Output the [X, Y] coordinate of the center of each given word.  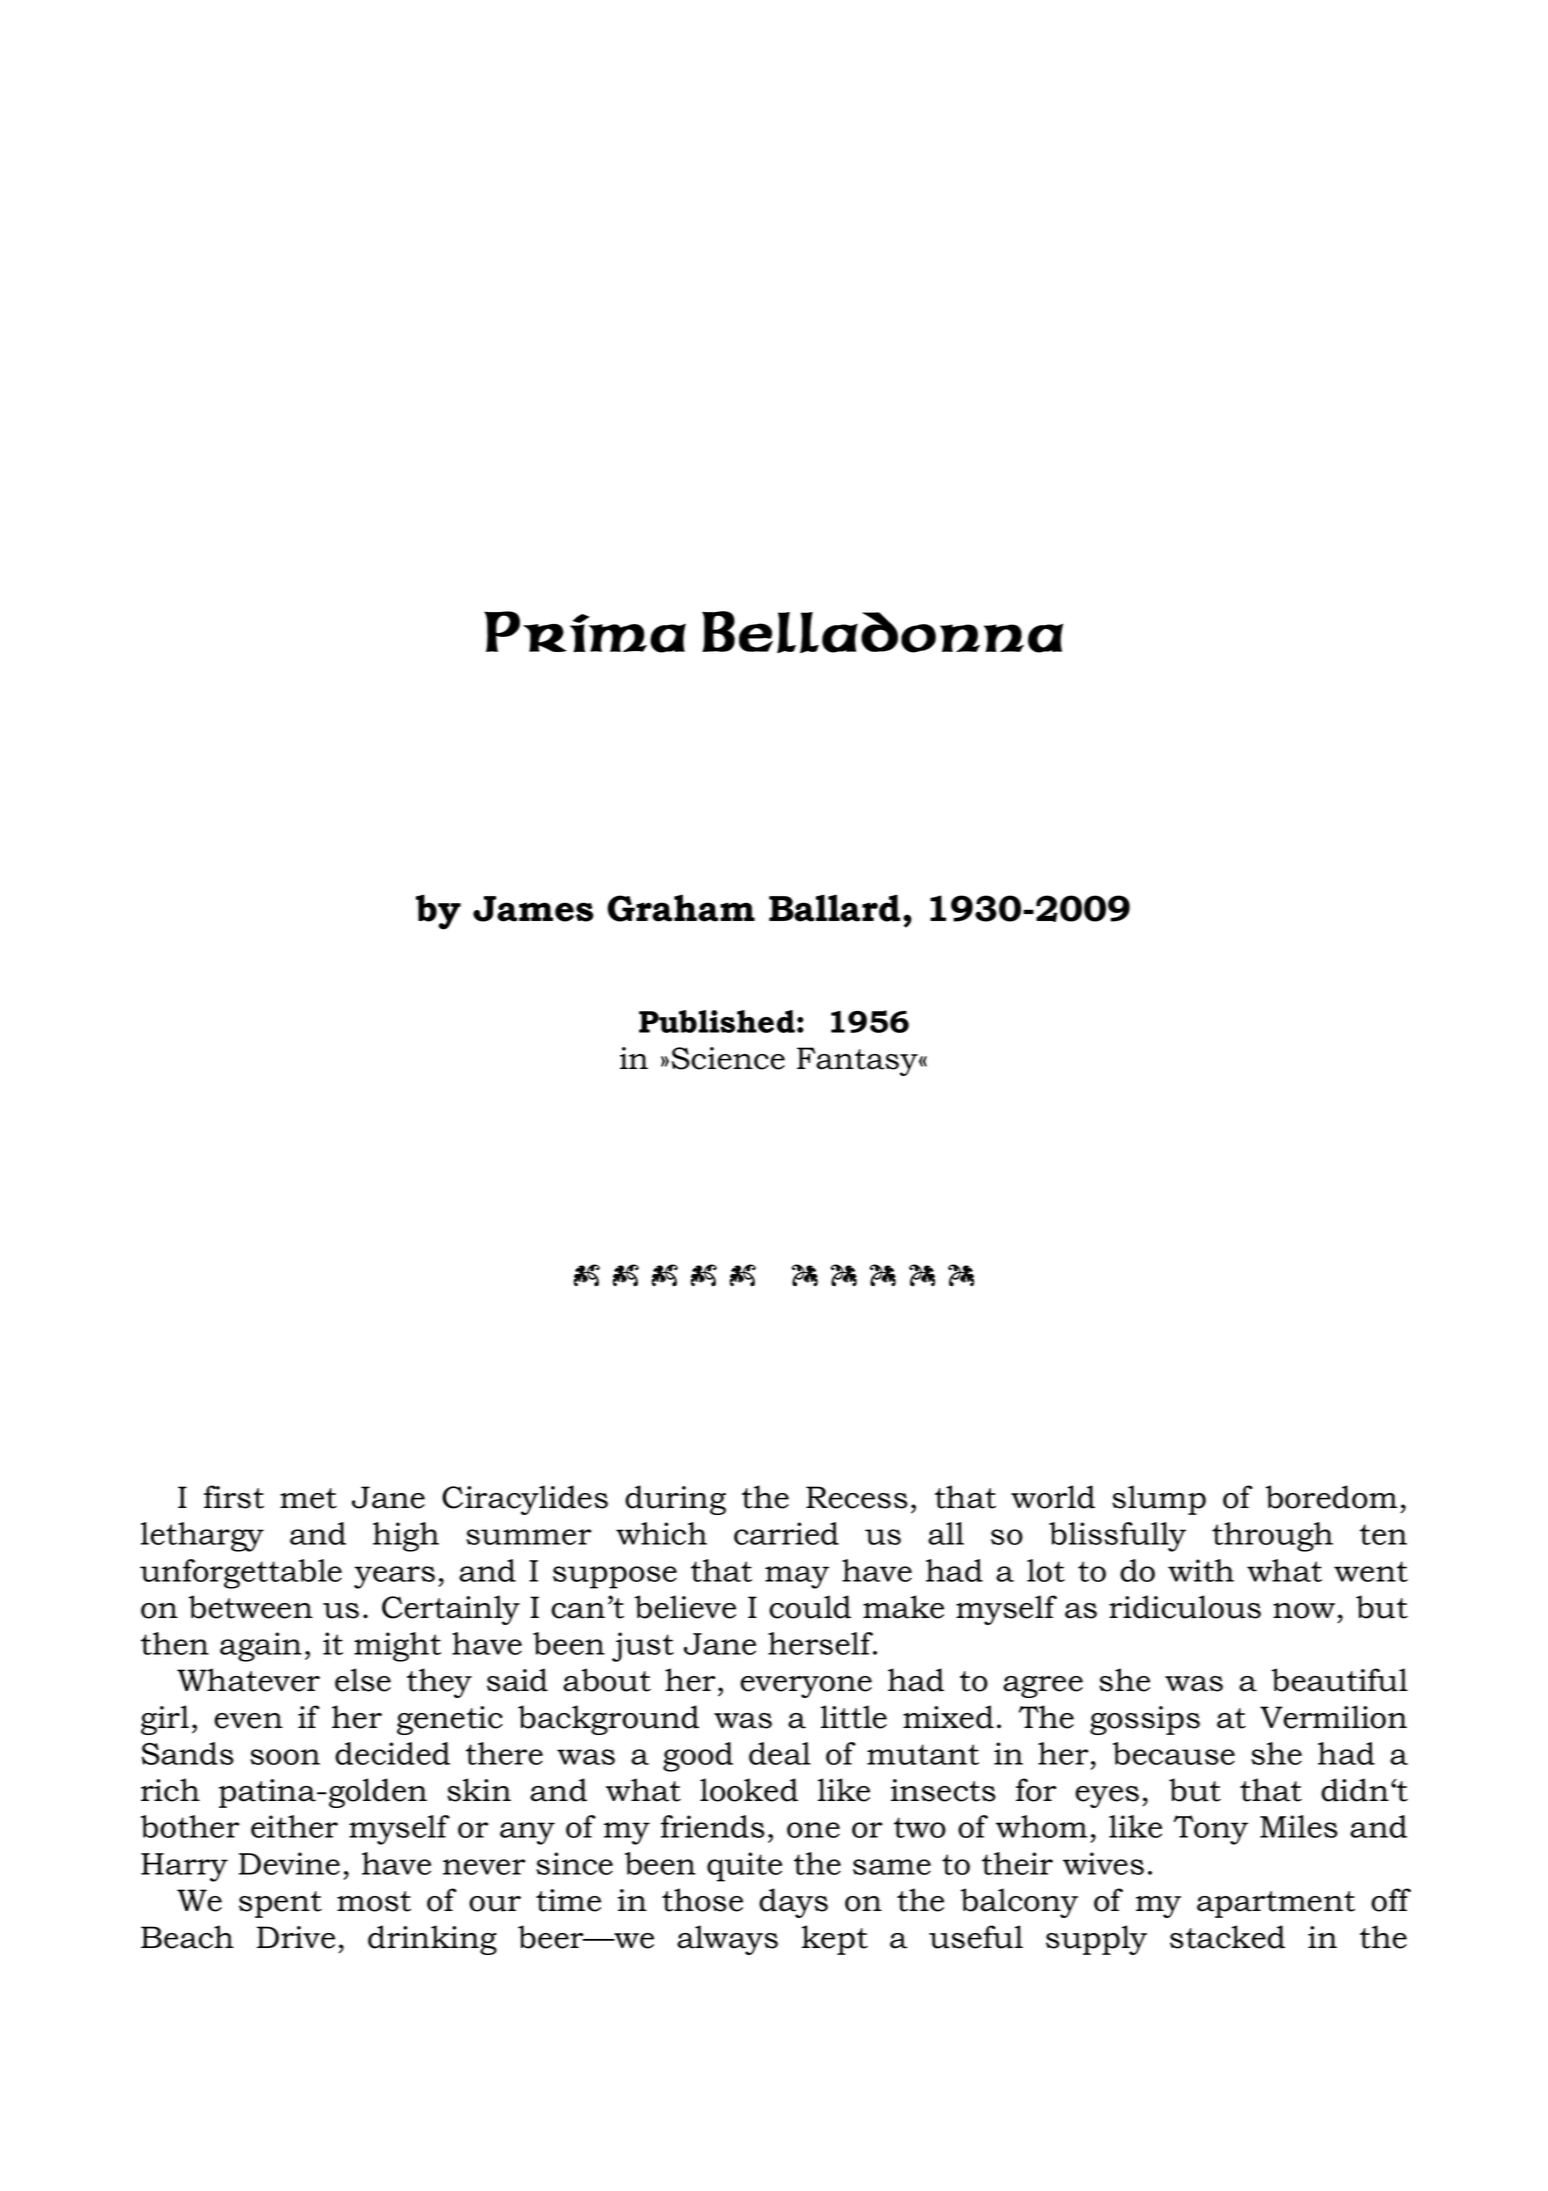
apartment [1276, 1904]
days [793, 1903]
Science [728, 1058]
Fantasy [858, 1061]
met [308, 1498]
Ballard [834, 908]
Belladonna [882, 632]
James [533, 909]
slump [1159, 1500]
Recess [857, 1497]
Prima [585, 632]
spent [280, 1904]
